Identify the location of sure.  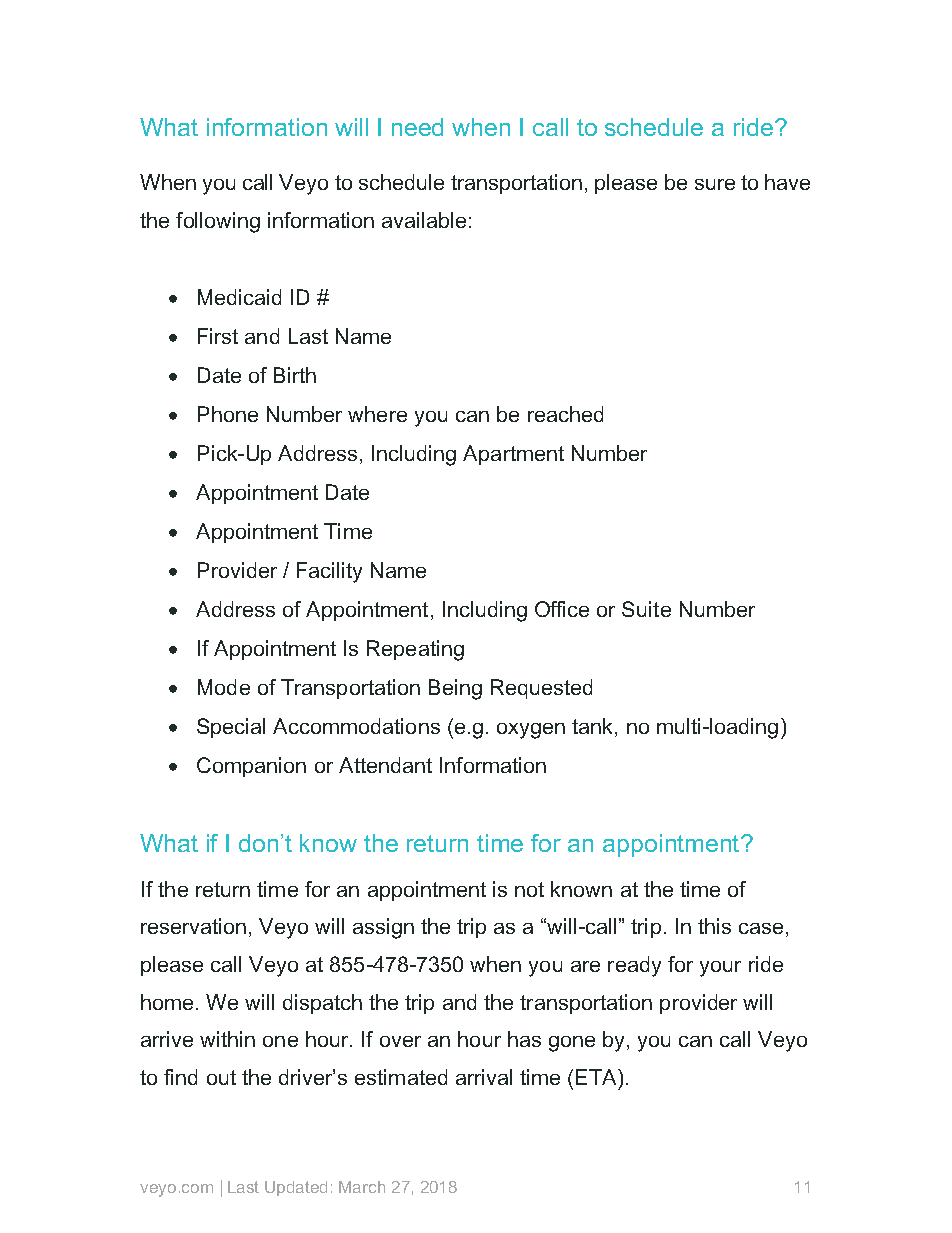
(715, 184).
